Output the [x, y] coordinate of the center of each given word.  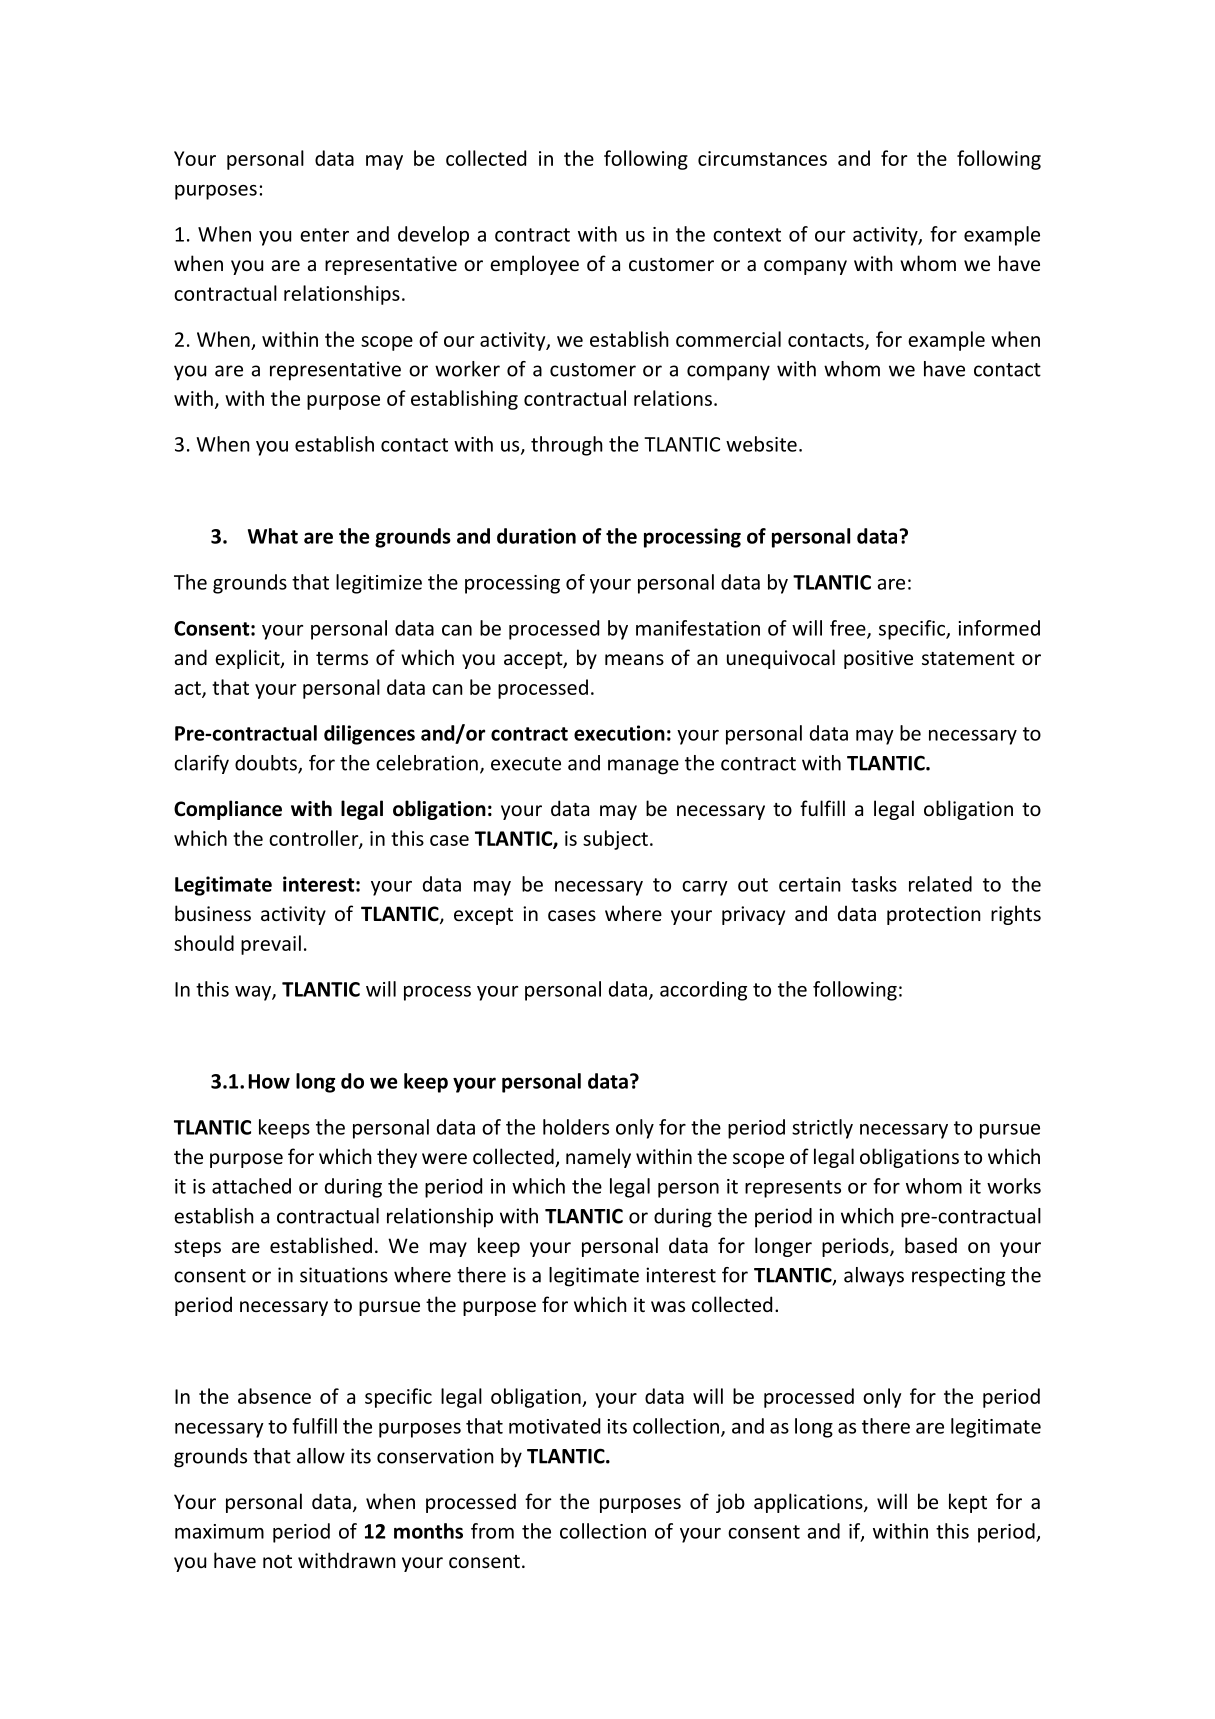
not [277, 1561]
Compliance [228, 810]
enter [324, 235]
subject [615, 840]
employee [534, 265]
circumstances [762, 158]
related [940, 884]
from [492, 1531]
